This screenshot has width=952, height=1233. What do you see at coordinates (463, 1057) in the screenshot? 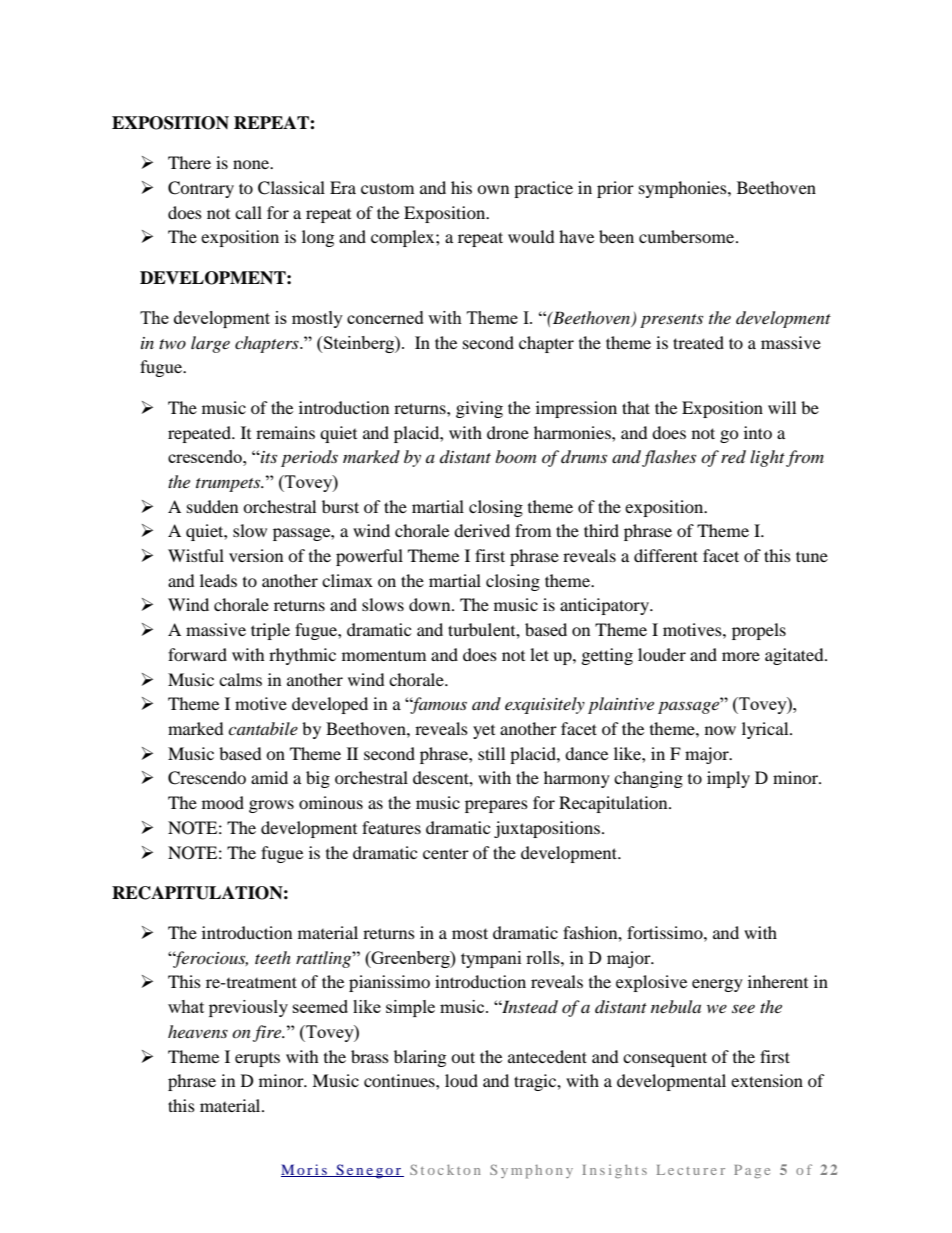
I see `out` at bounding box center [463, 1057].
